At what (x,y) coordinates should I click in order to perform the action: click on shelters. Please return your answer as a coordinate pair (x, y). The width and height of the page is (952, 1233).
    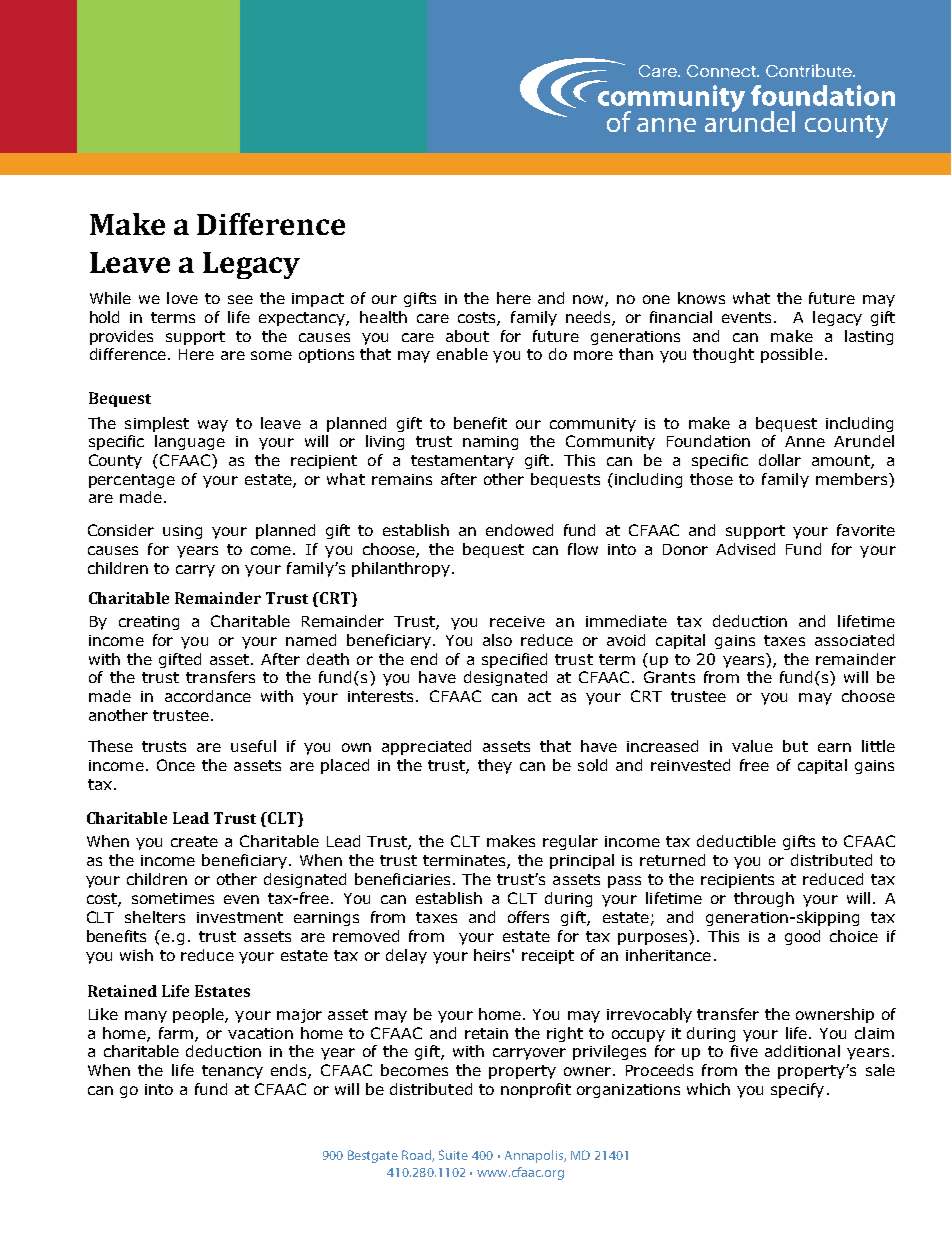
    Looking at the image, I should click on (155, 917).
